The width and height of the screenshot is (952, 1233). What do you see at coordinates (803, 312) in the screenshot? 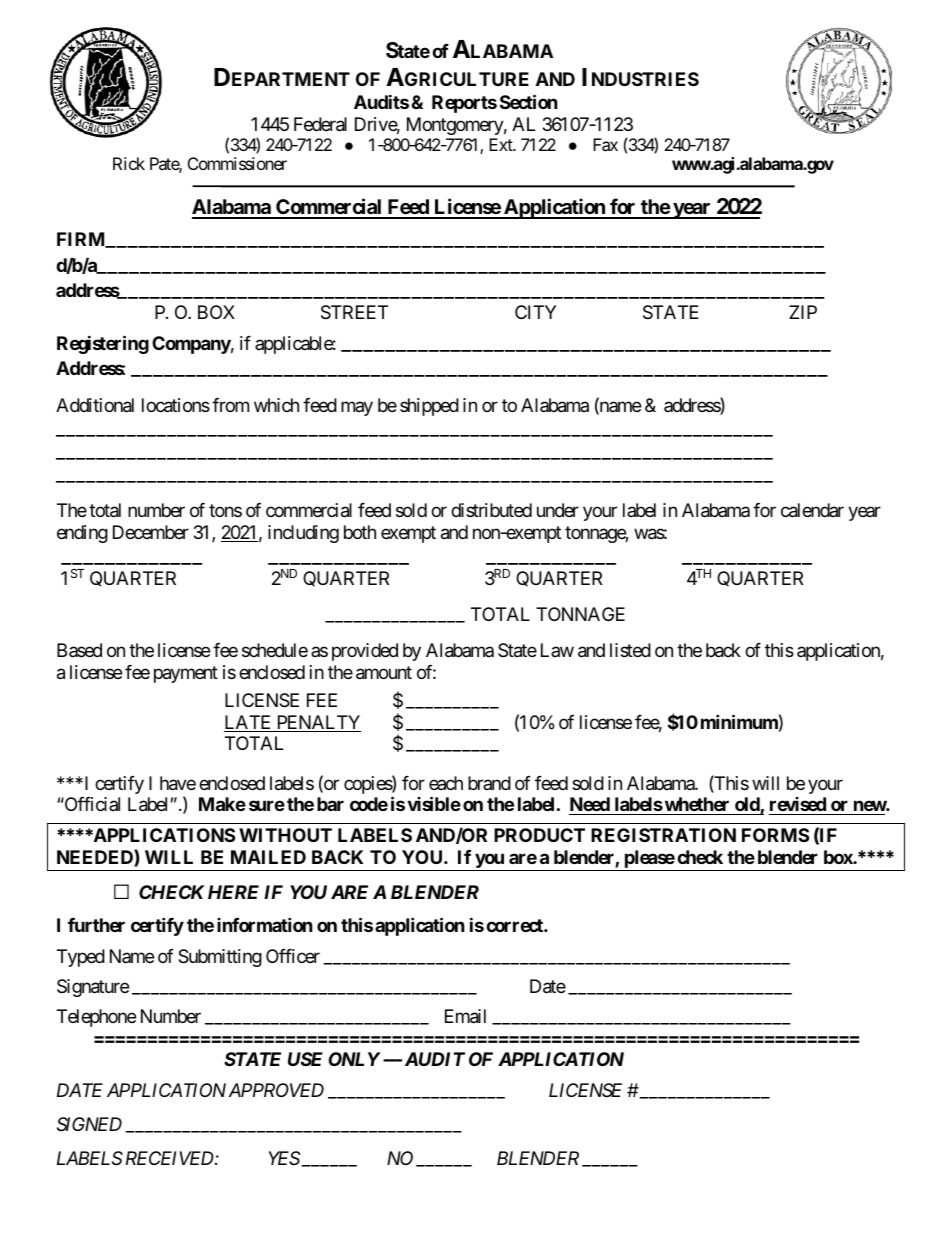
I see `ZIP` at bounding box center [803, 312].
